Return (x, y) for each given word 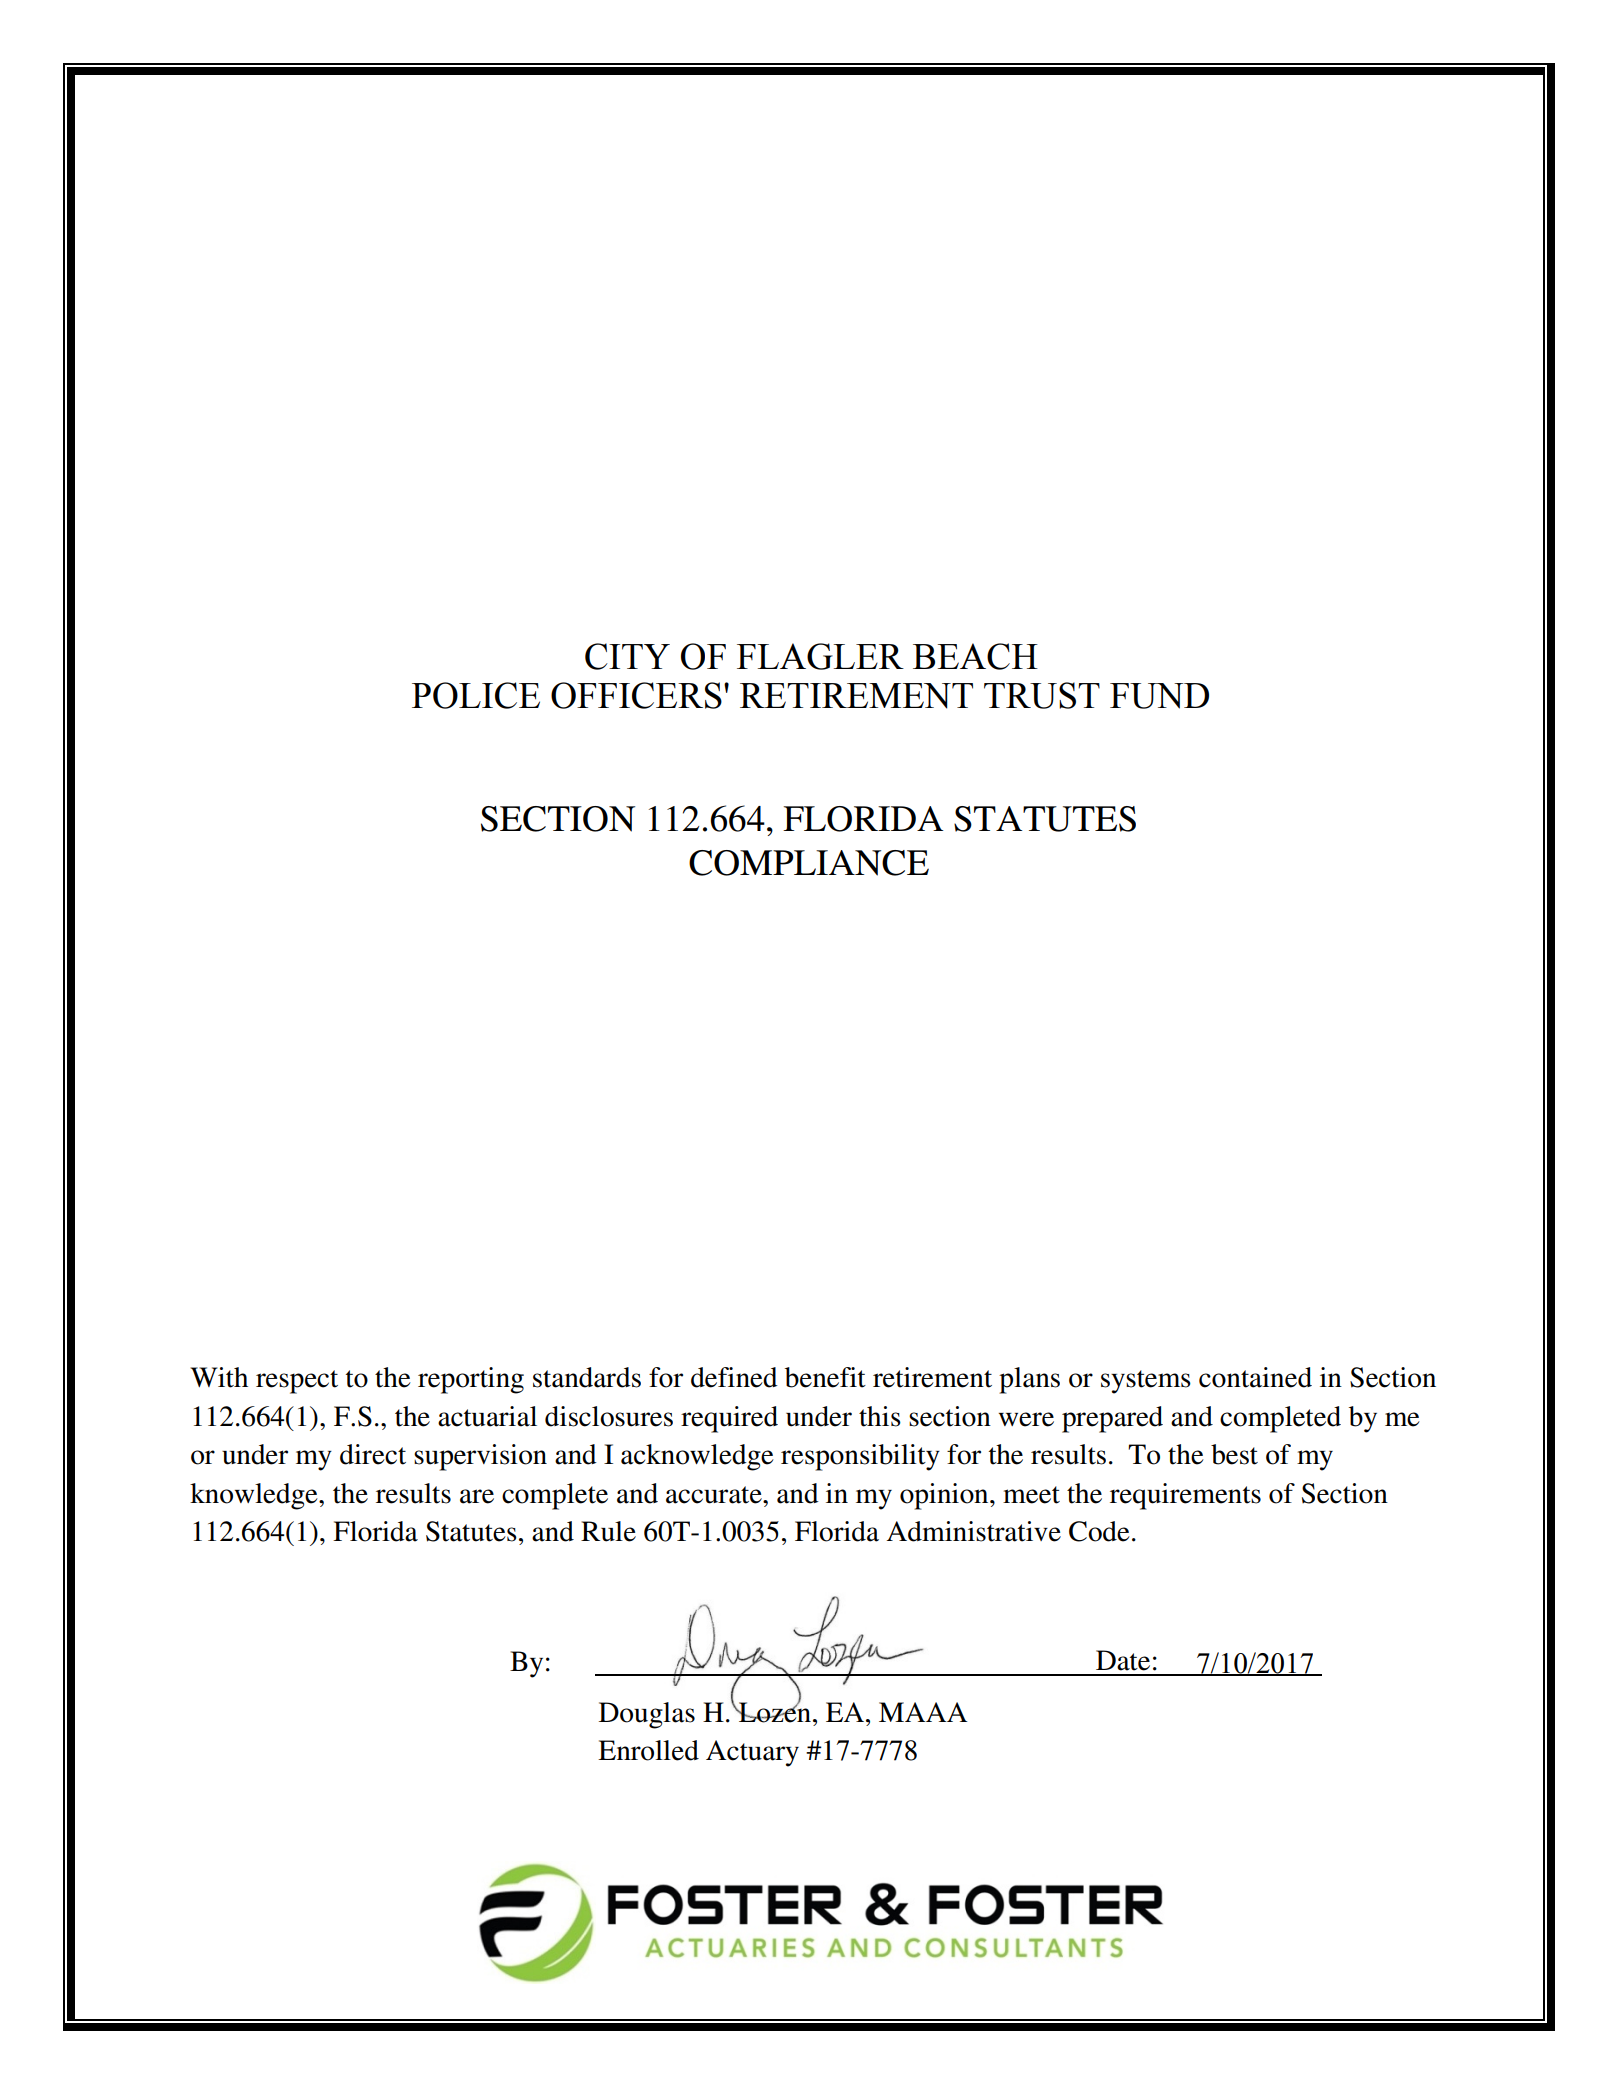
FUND (1159, 696)
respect (297, 1382)
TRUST (1042, 695)
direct (373, 1454)
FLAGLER (820, 656)
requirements (1185, 1496)
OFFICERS (636, 695)
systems (1146, 1382)
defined (734, 1377)
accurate (715, 1495)
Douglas (647, 1715)
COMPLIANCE (809, 863)
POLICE (476, 695)
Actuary (752, 1753)
